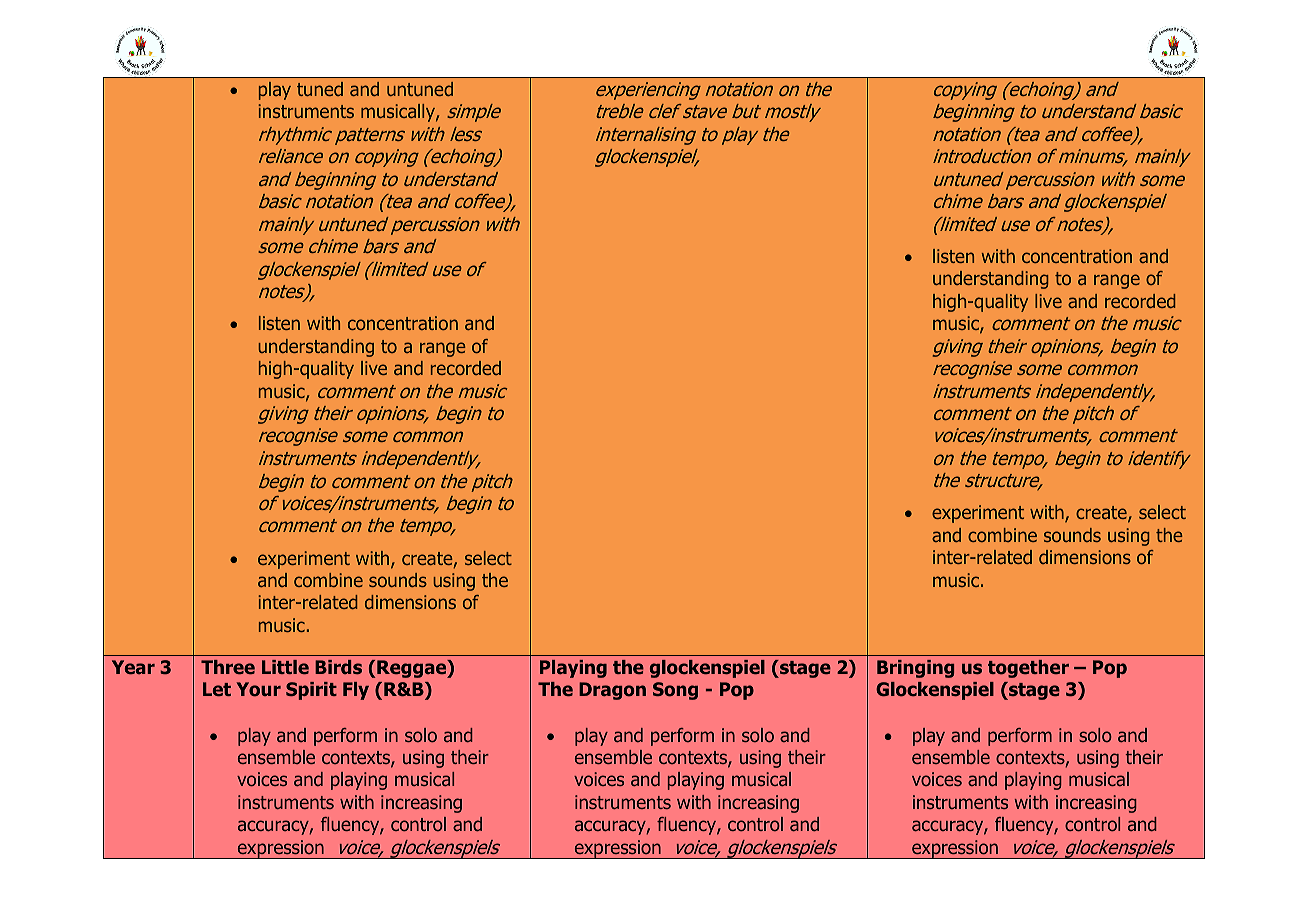 Image resolution: width=1308 pixels, height=924 pixels. I want to click on Bringing, so click(915, 669).
